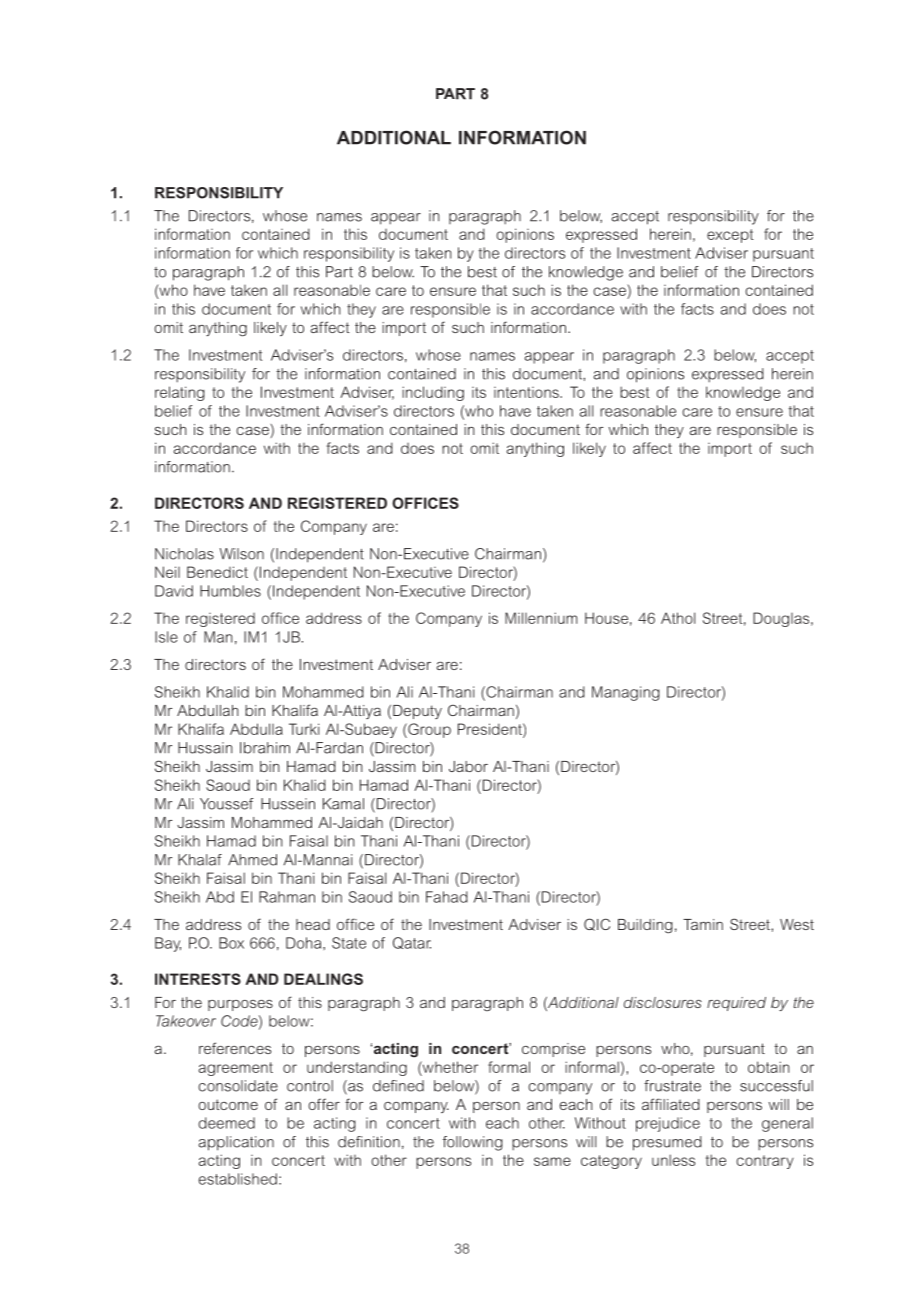 This page has width=924, height=1308. I want to click on West, so click(797, 924).
